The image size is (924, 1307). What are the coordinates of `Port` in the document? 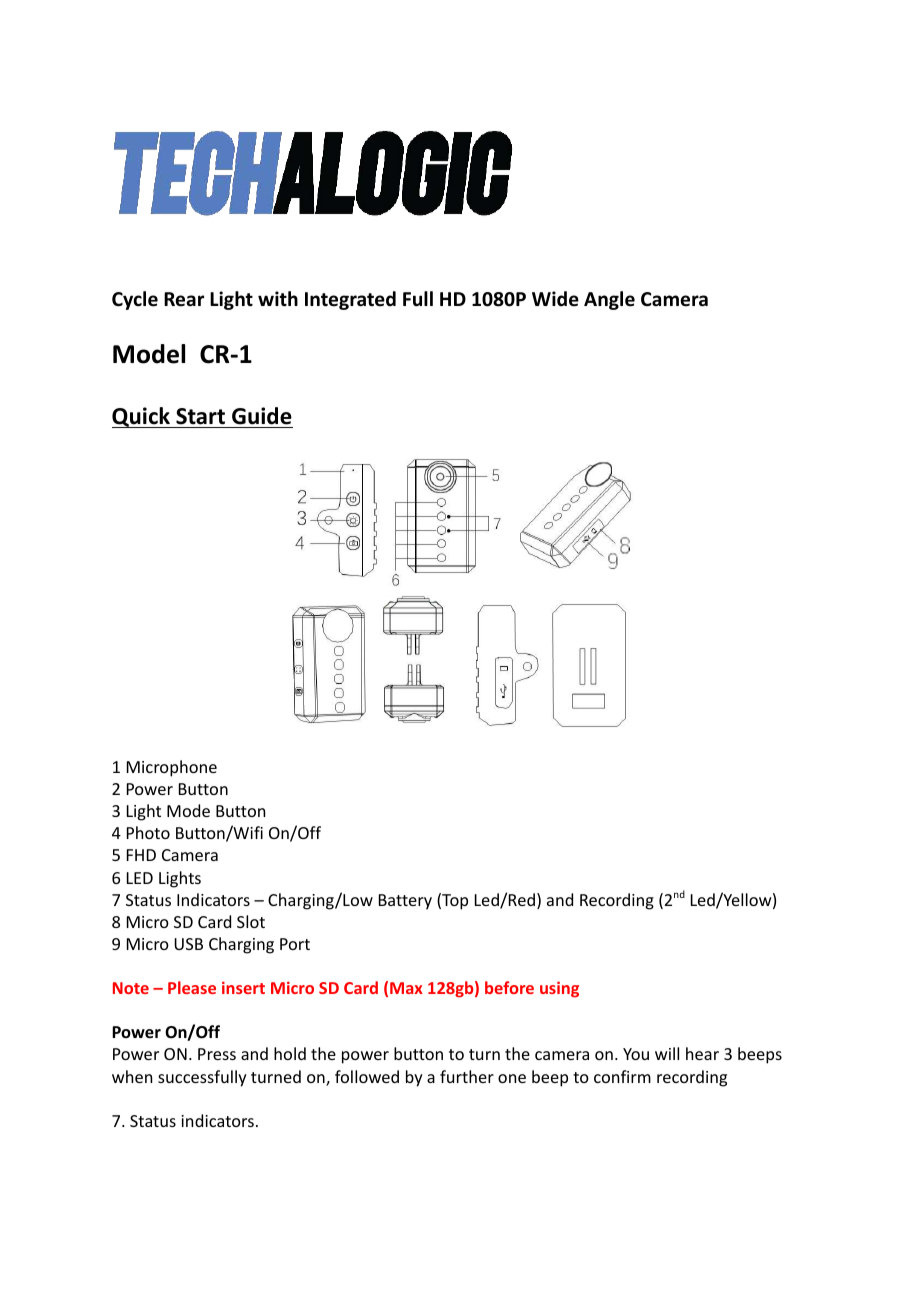 It's located at (295, 944).
